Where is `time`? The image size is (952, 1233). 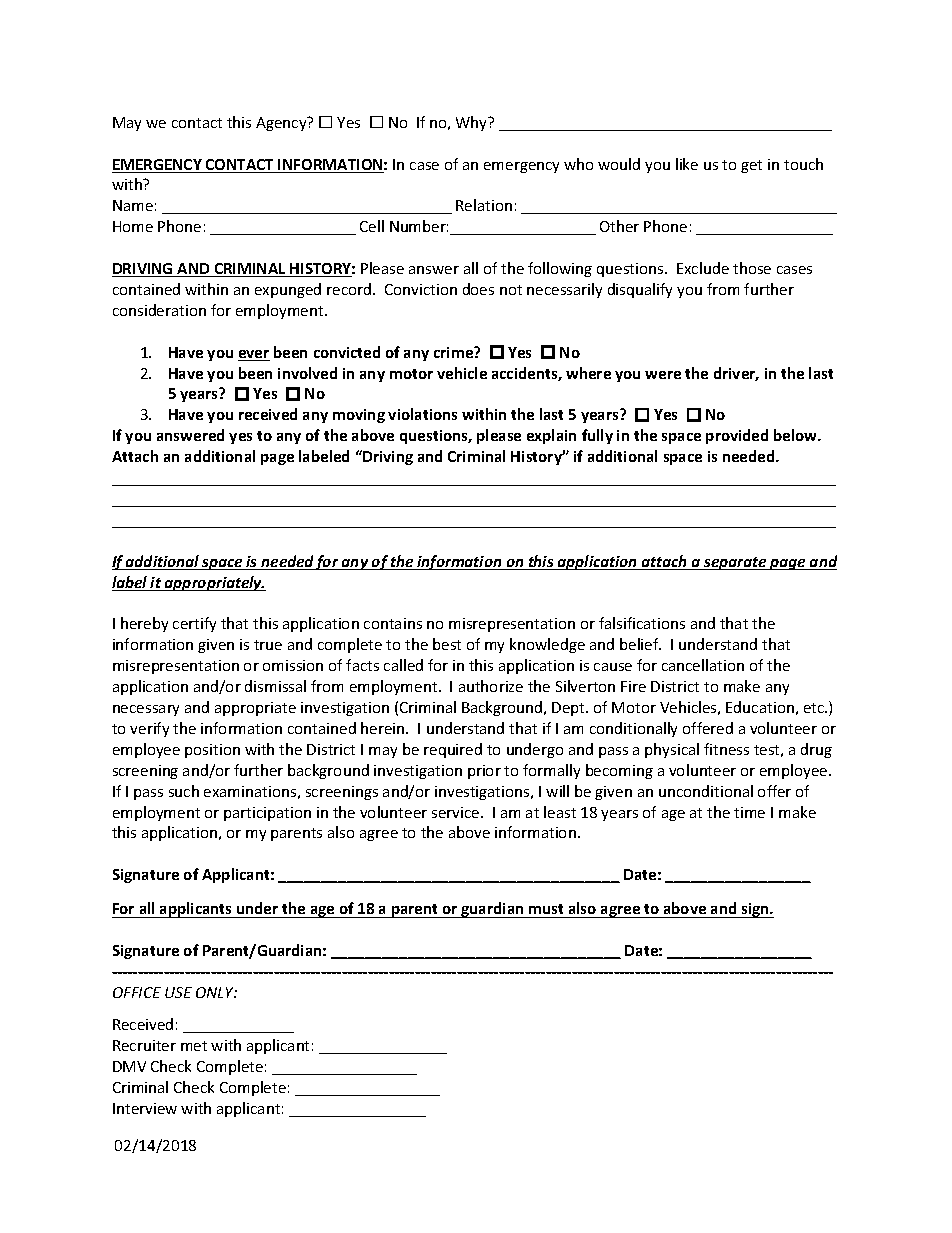 time is located at coordinates (749, 812).
